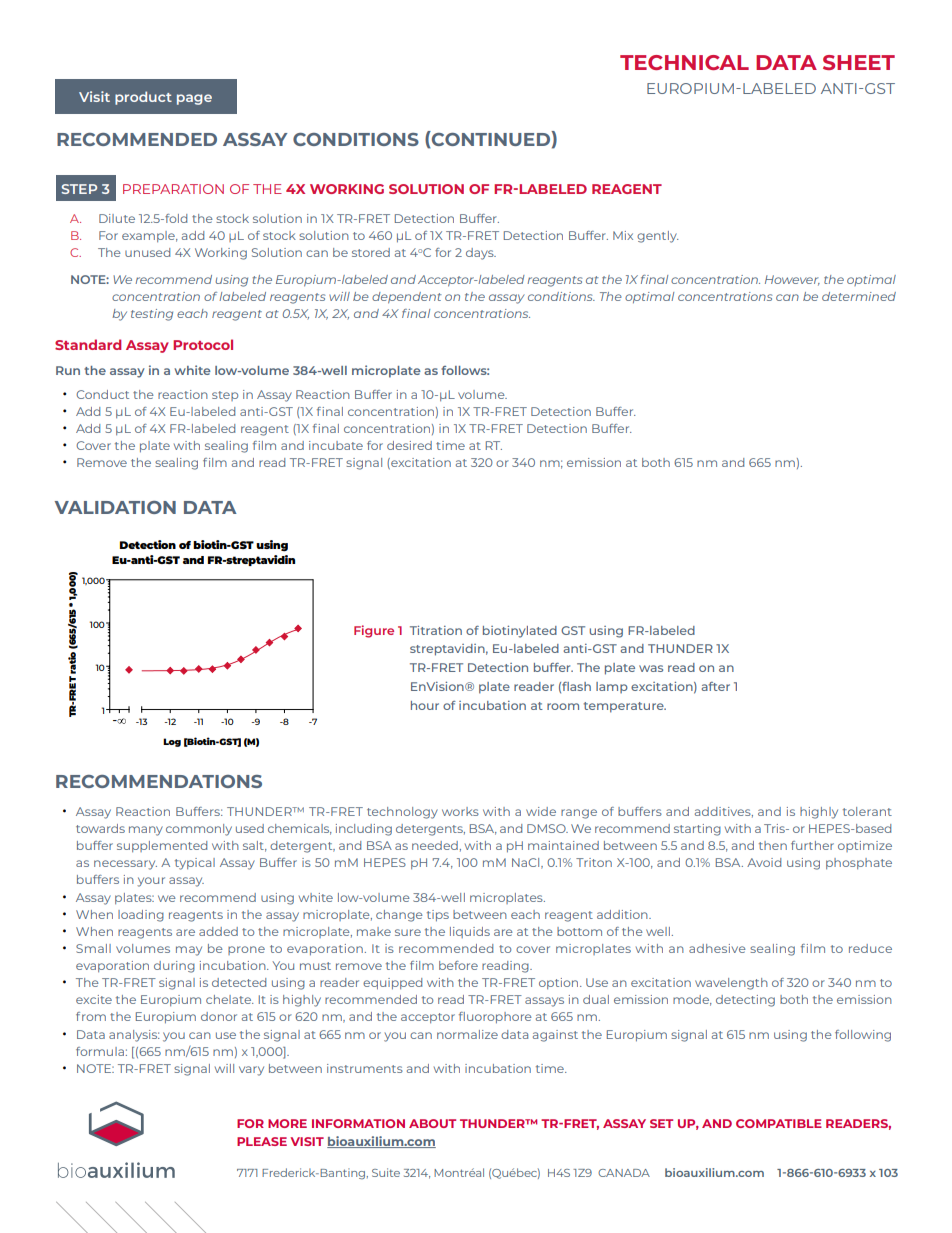 The height and width of the screenshot is (1233, 952). I want to click on ABOUT, so click(432, 1123).
